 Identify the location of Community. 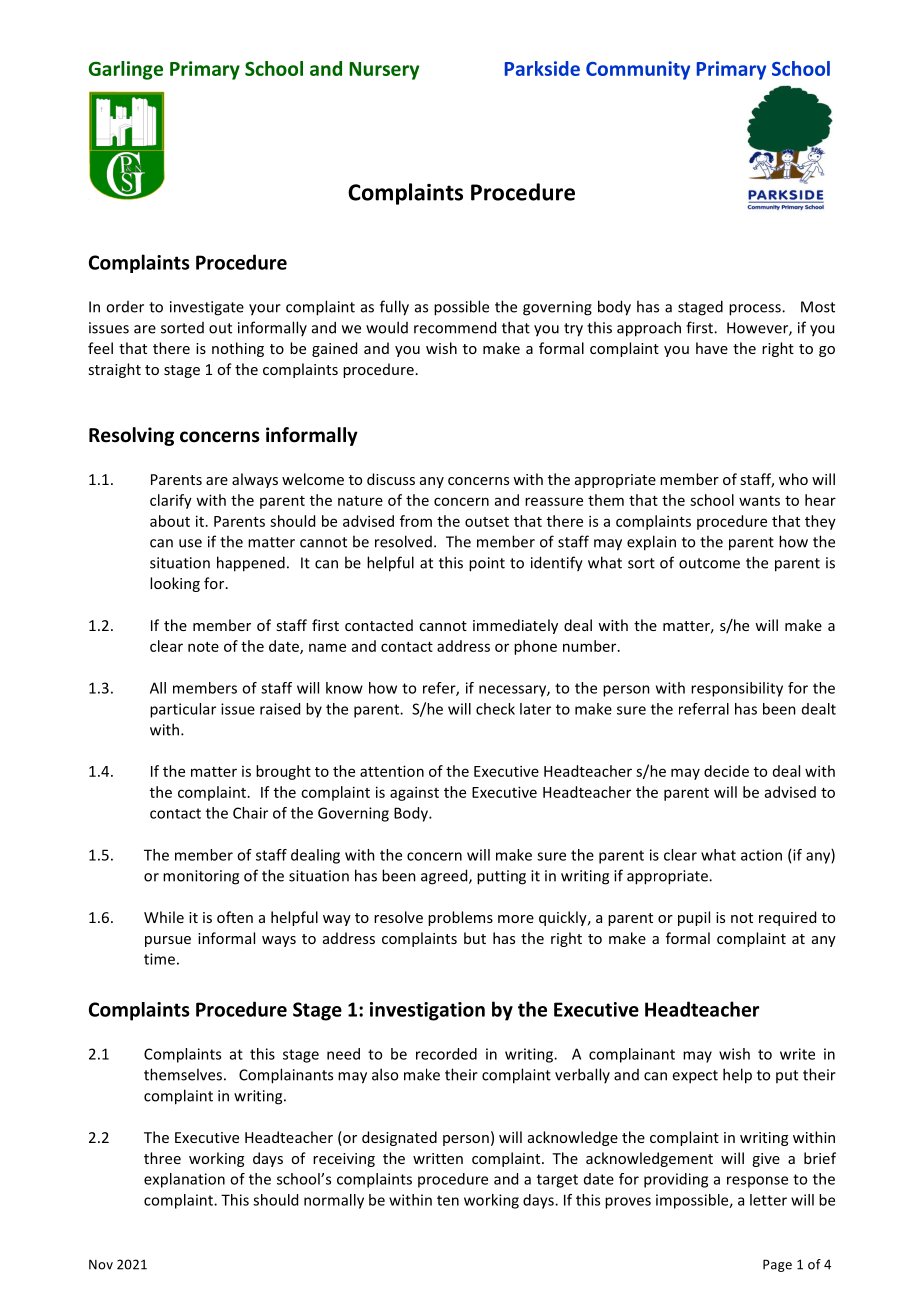
(638, 70).
